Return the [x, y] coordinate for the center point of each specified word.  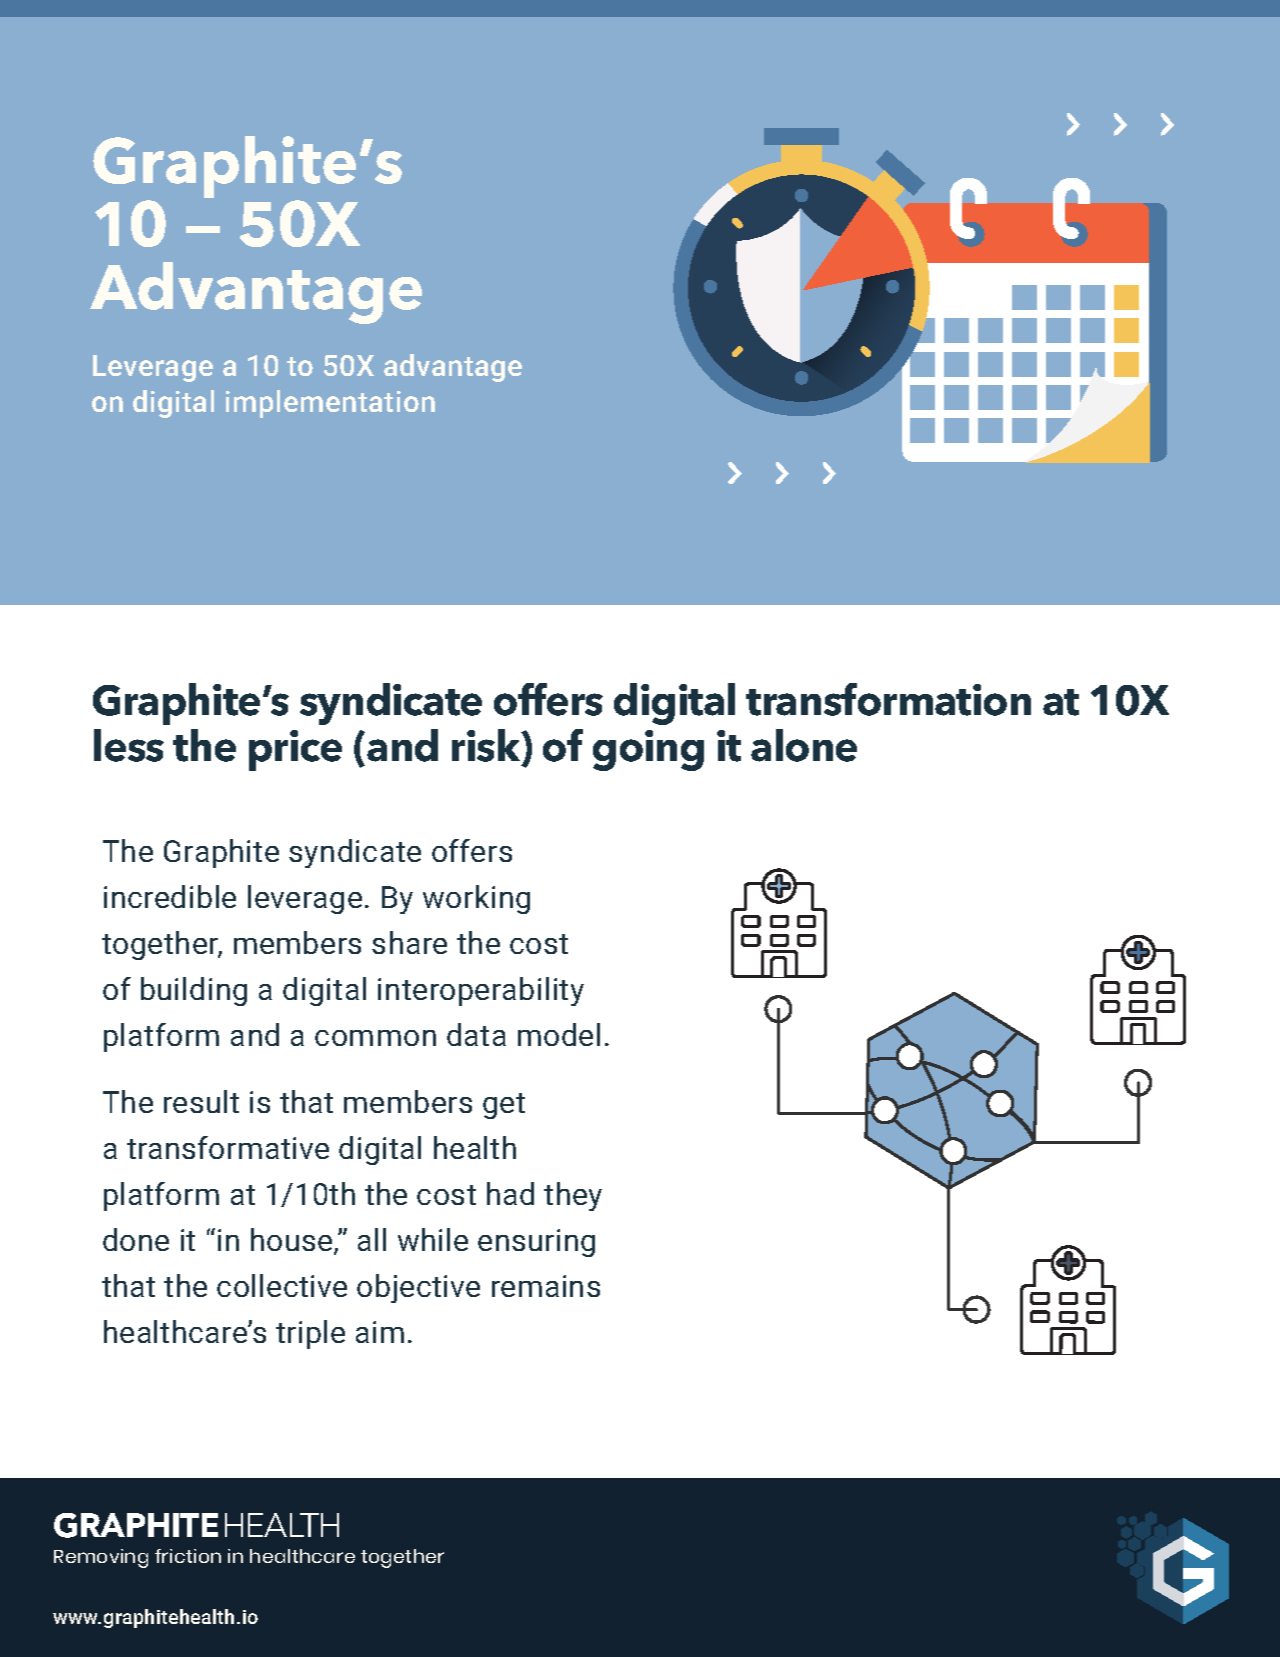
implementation [330, 404]
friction [188, 1556]
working [476, 899]
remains [546, 1286]
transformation [888, 699]
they [573, 1196]
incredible [170, 896]
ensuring [536, 1243]
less [129, 745]
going [648, 750]
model [559, 1034]
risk [487, 747]
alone [804, 745]
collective [282, 1285]
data [476, 1034]
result [201, 1101]
